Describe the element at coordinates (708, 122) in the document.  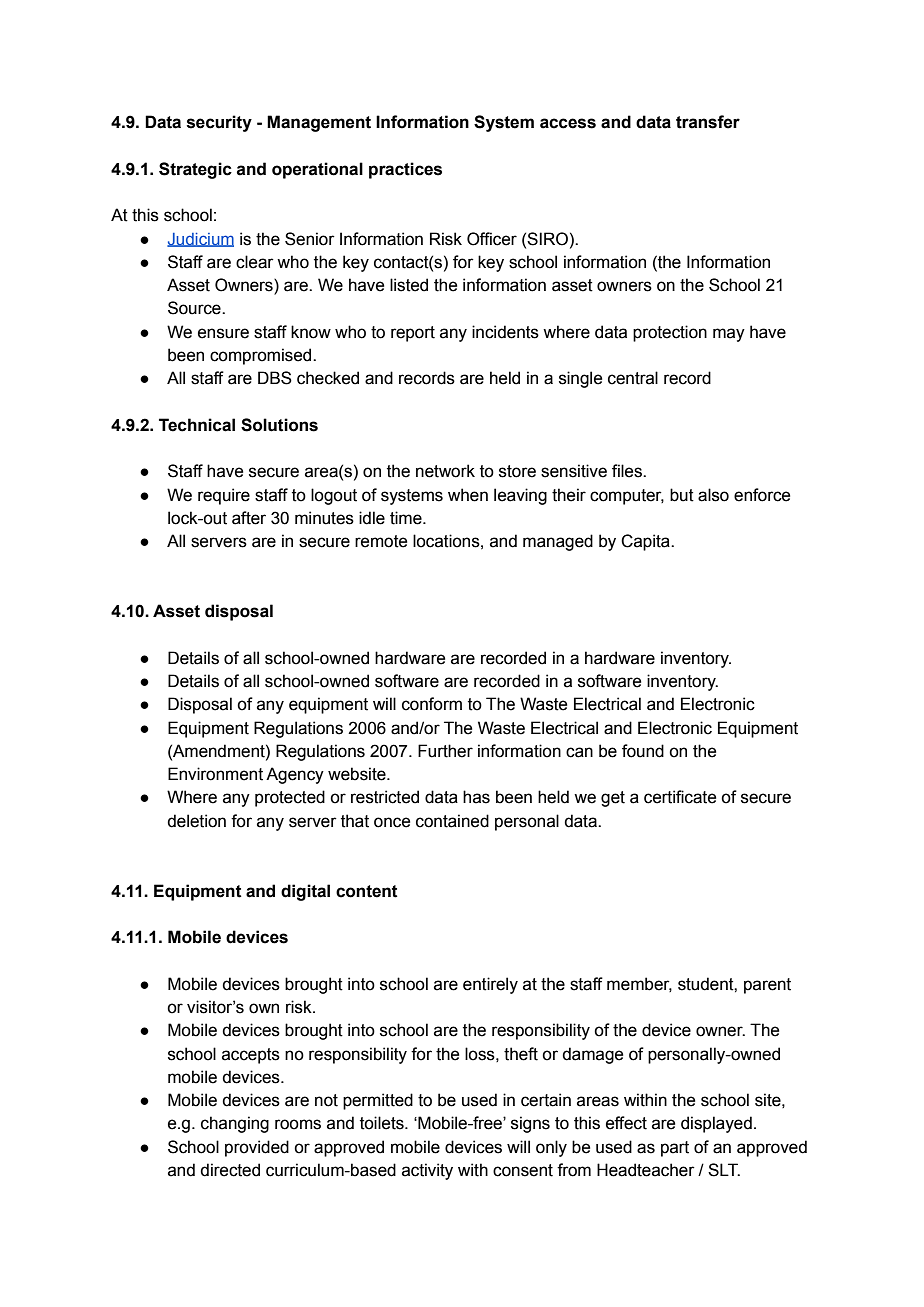
I see `transfer` at that location.
